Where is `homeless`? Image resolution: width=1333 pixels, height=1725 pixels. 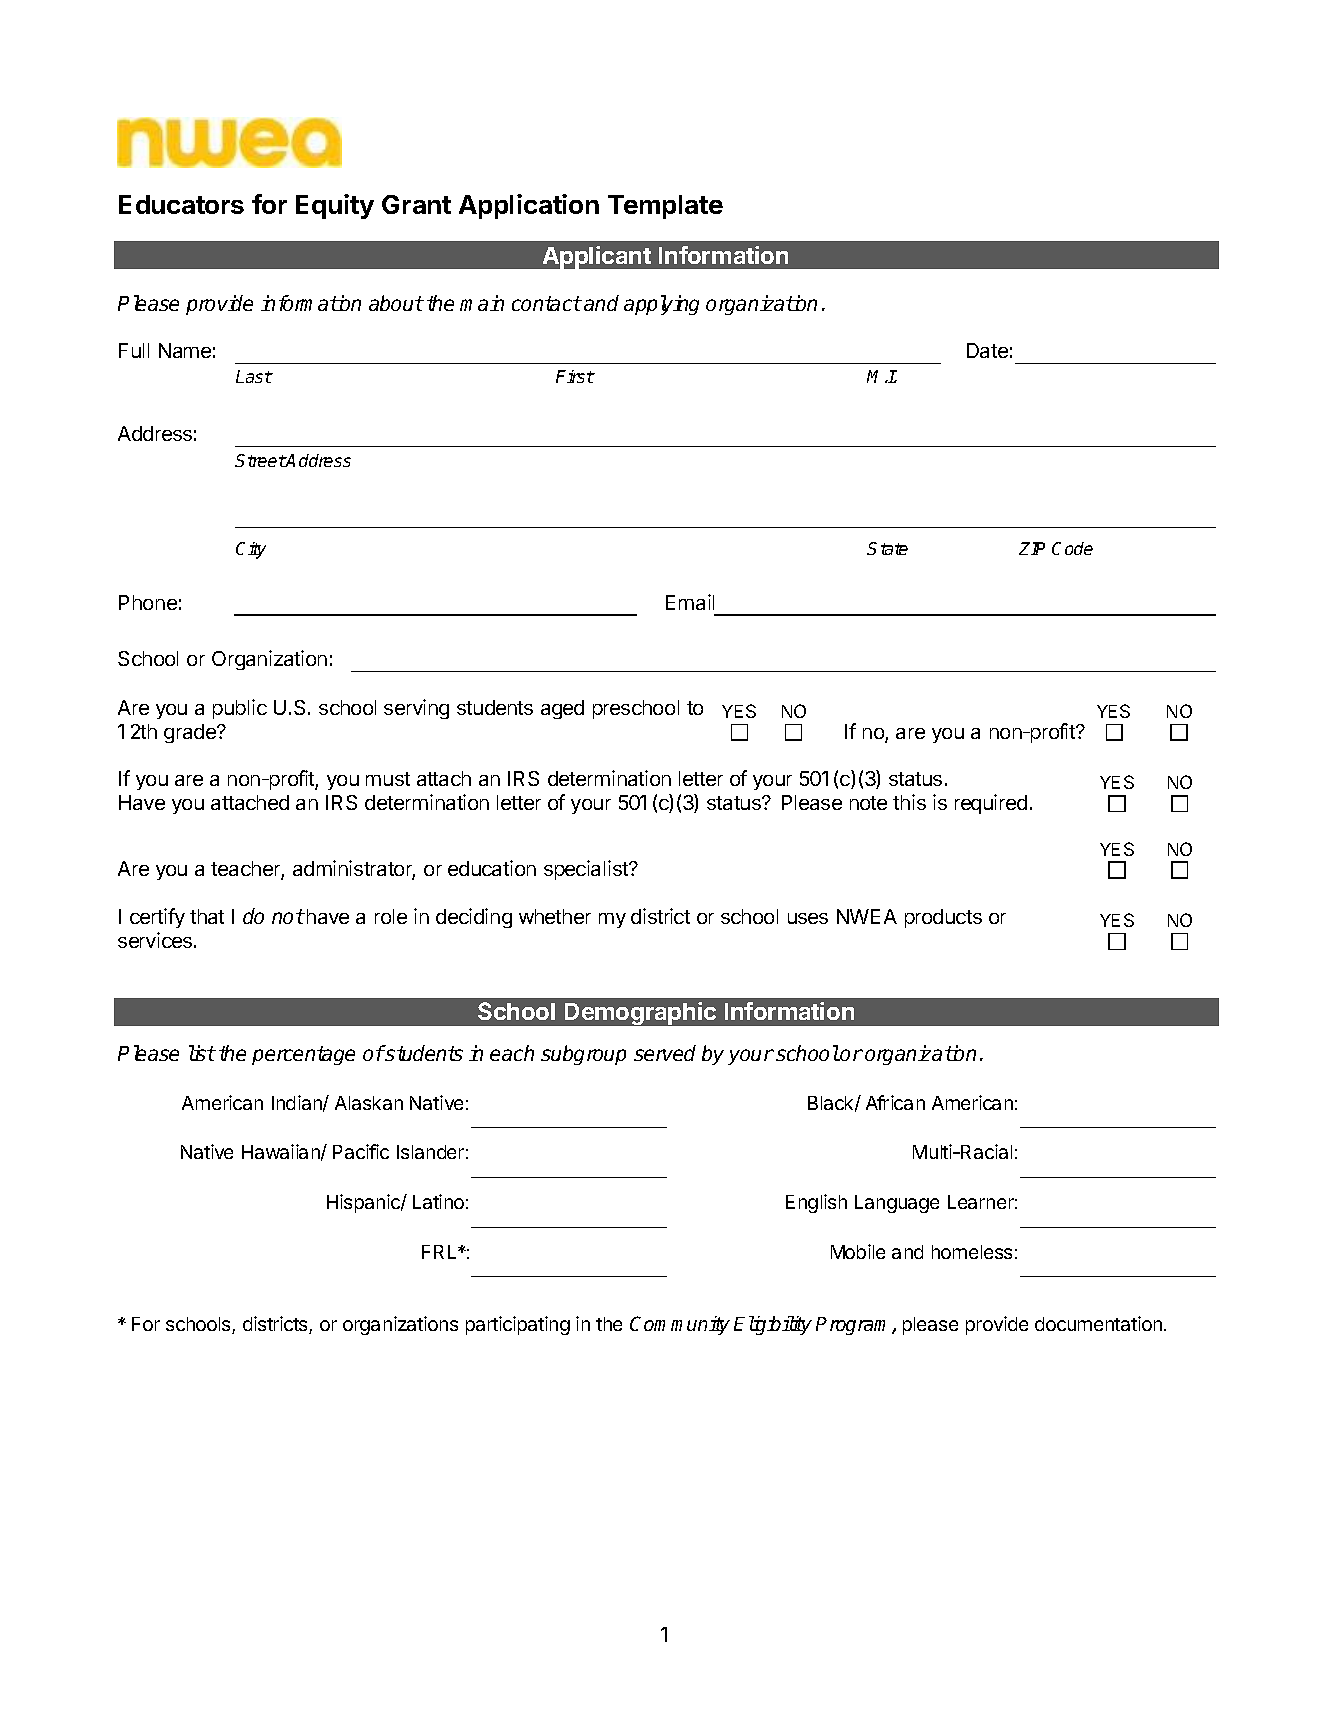
homeless is located at coordinates (972, 1252).
